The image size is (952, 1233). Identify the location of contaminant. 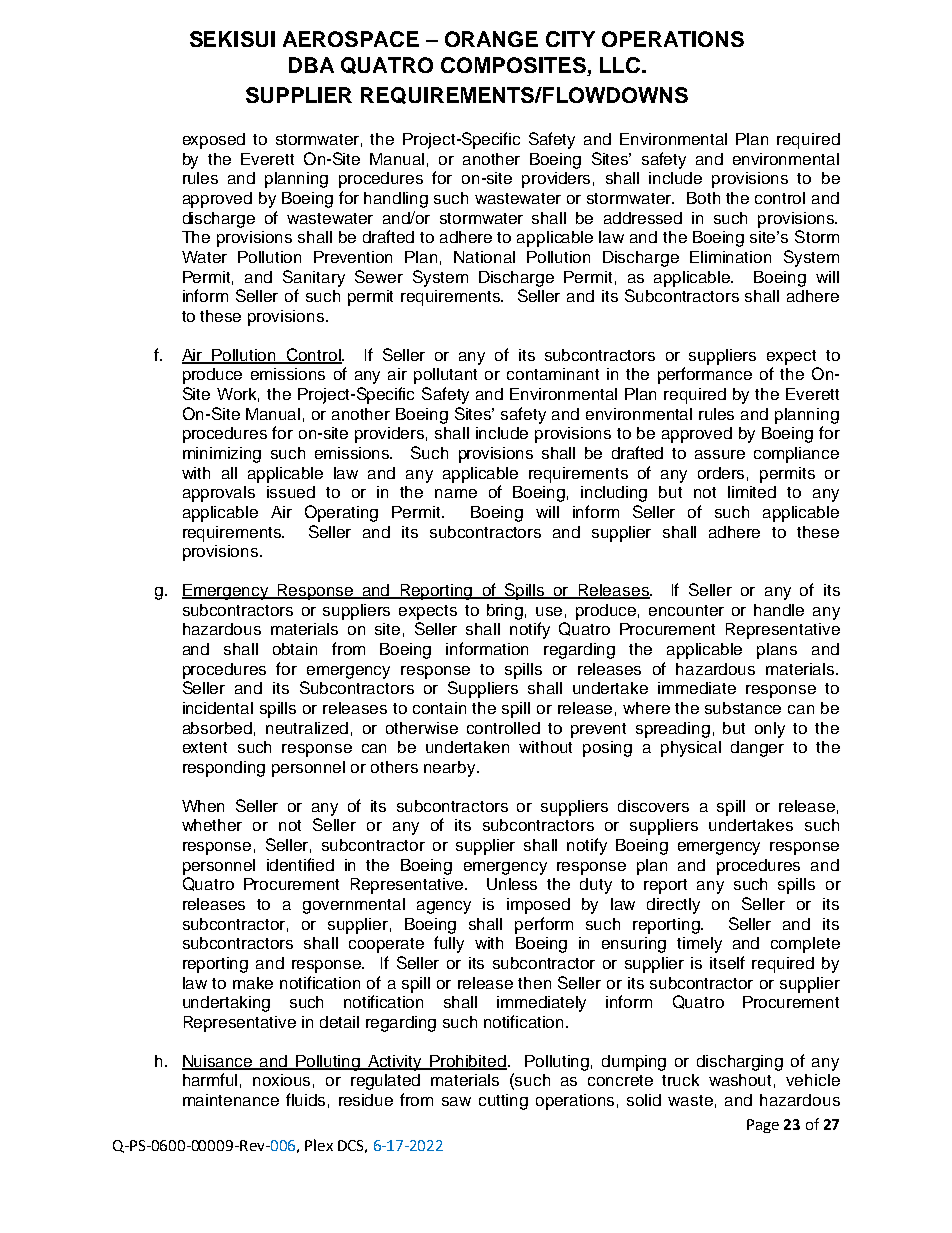
(553, 374).
